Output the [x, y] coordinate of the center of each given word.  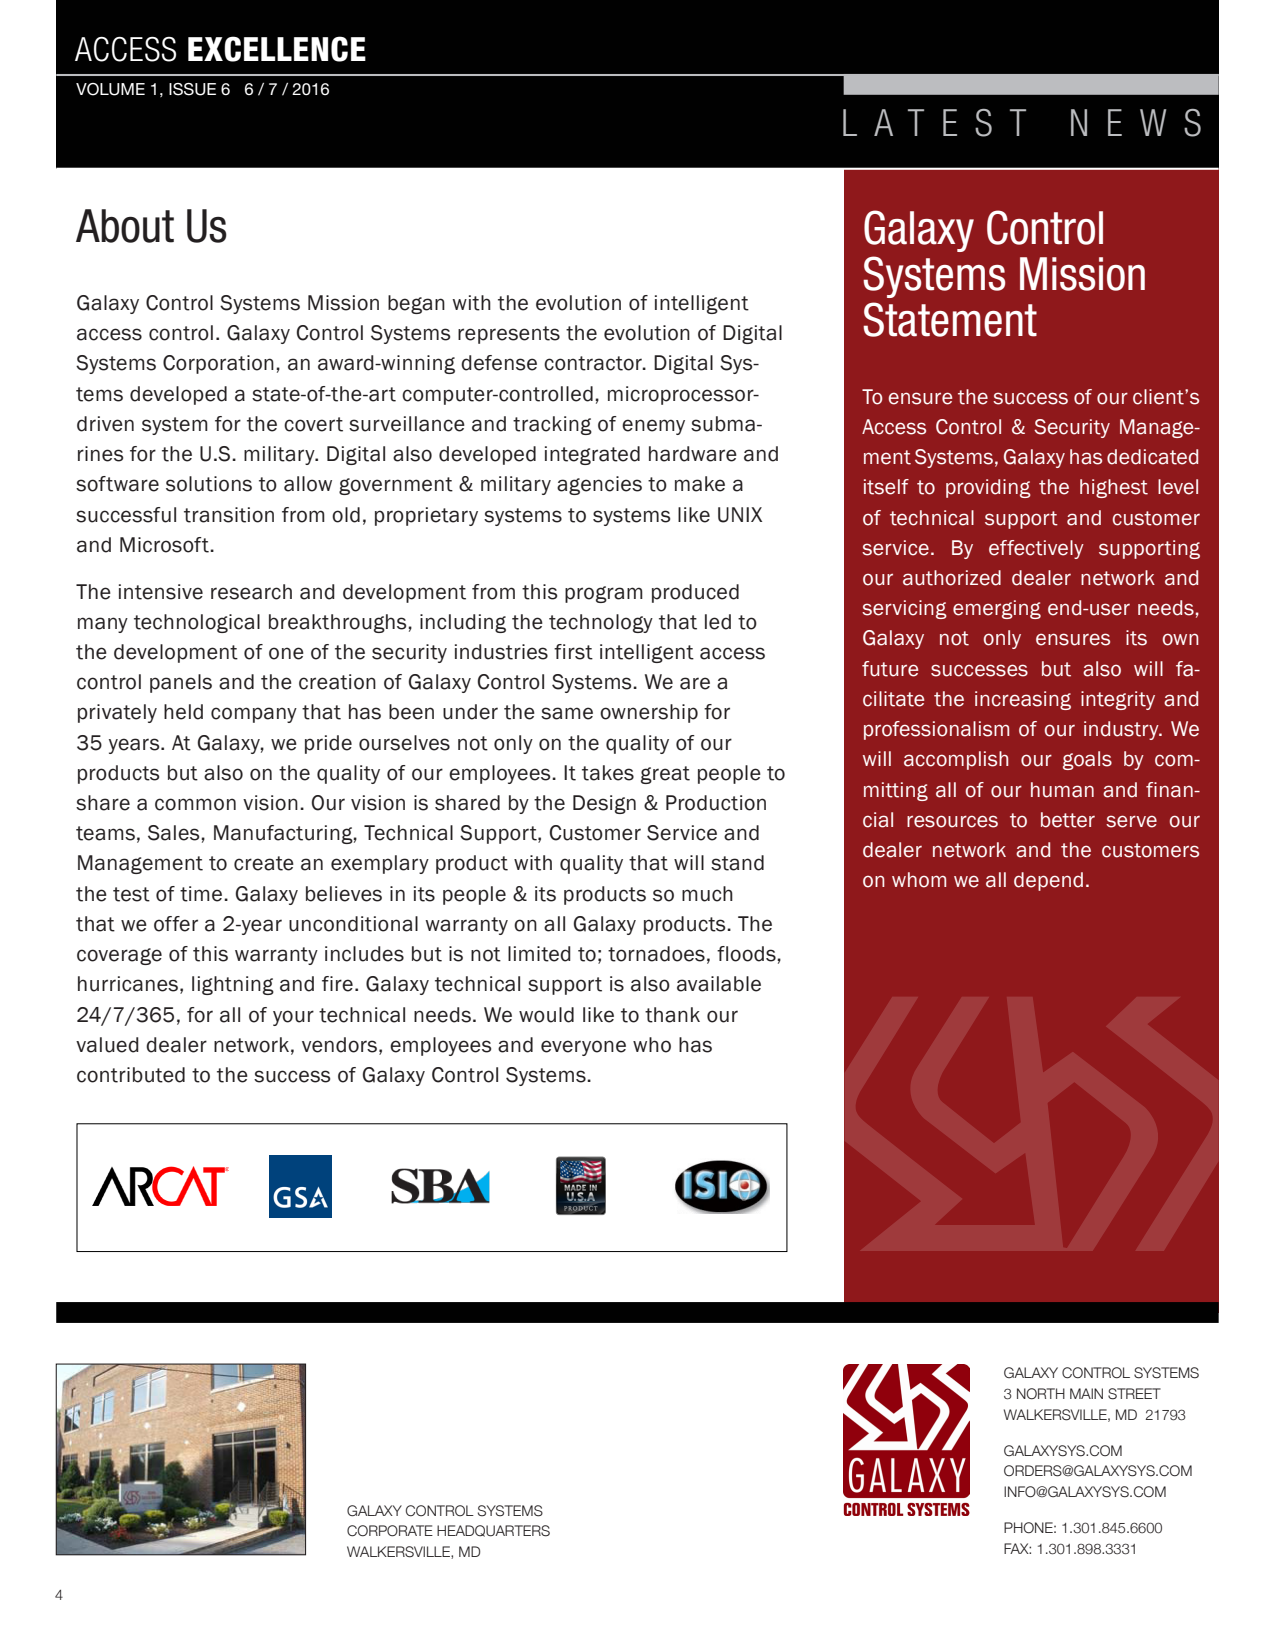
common [195, 804]
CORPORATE [390, 1531]
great [665, 775]
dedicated [1152, 457]
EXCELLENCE [277, 49]
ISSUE [192, 89]
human [1062, 790]
